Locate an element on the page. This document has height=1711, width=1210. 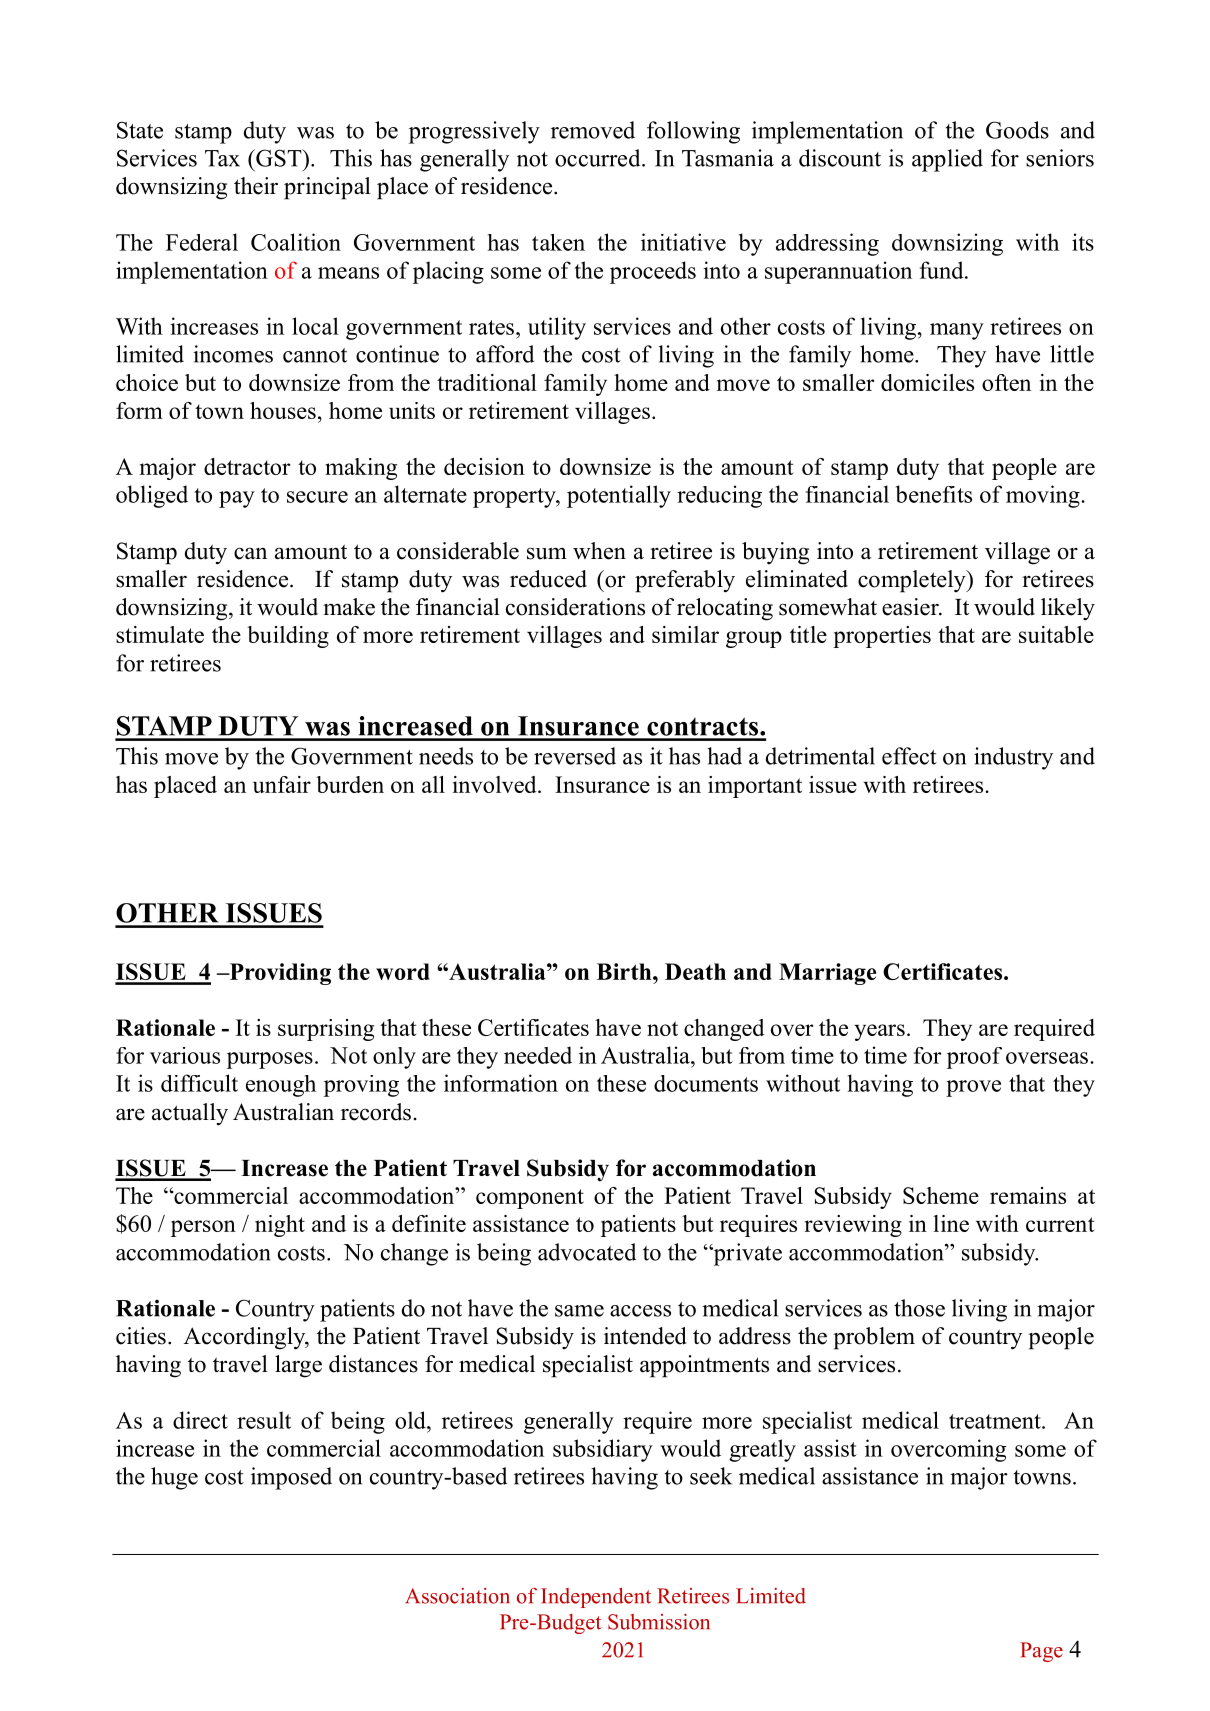
imposed is located at coordinates (291, 1478).
